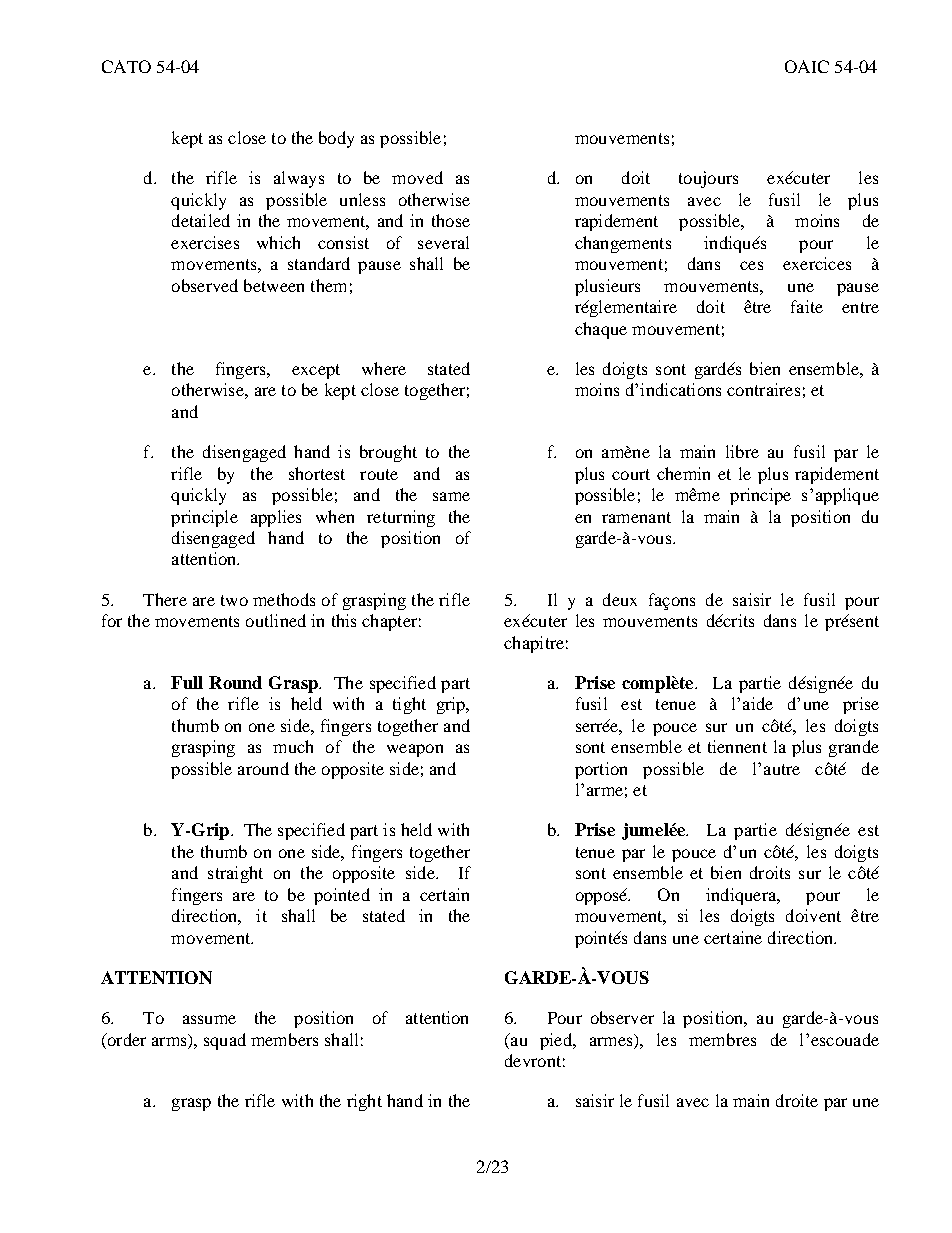 This screenshot has height=1233, width=952. I want to click on principe, so click(760, 496).
